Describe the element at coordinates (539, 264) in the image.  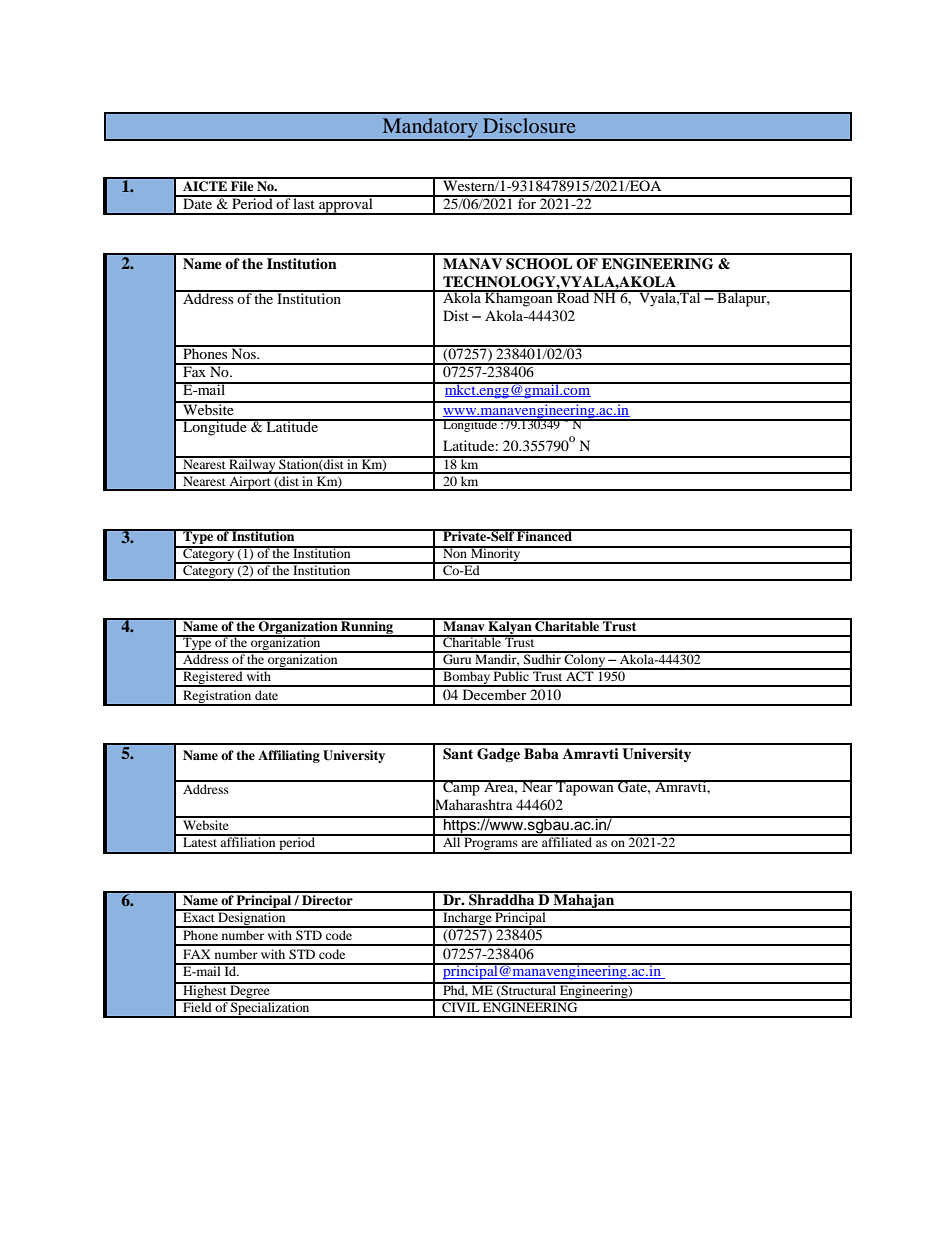
I see `SCHOOL` at that location.
